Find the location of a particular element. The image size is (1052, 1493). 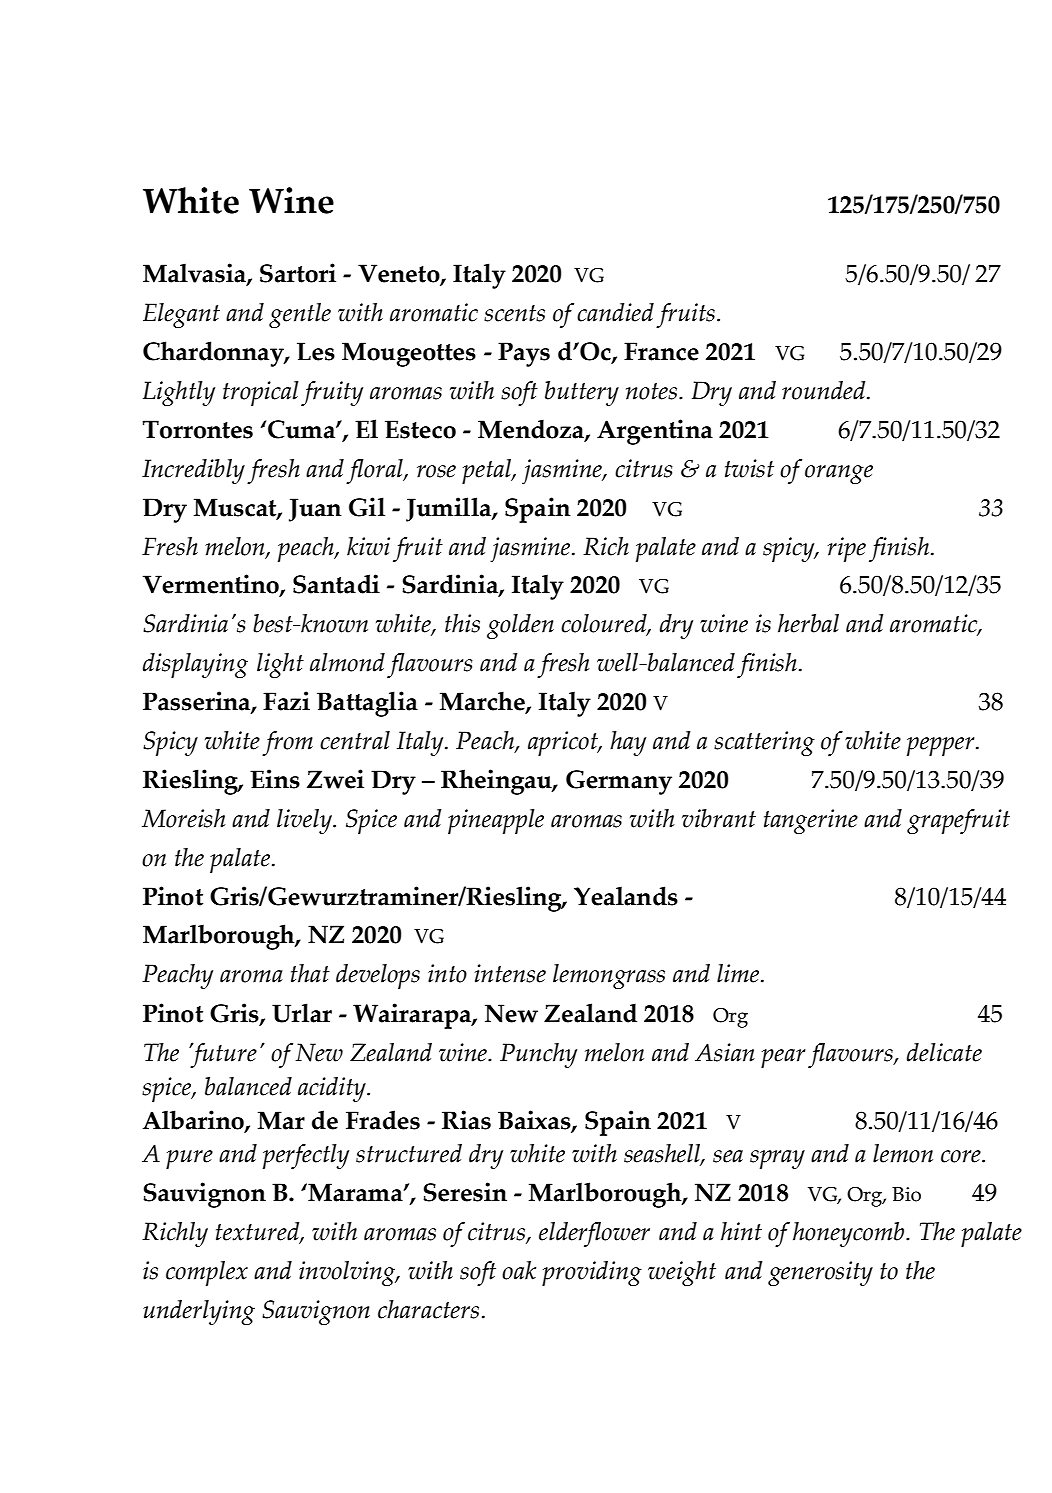

generosity is located at coordinates (820, 1273).
